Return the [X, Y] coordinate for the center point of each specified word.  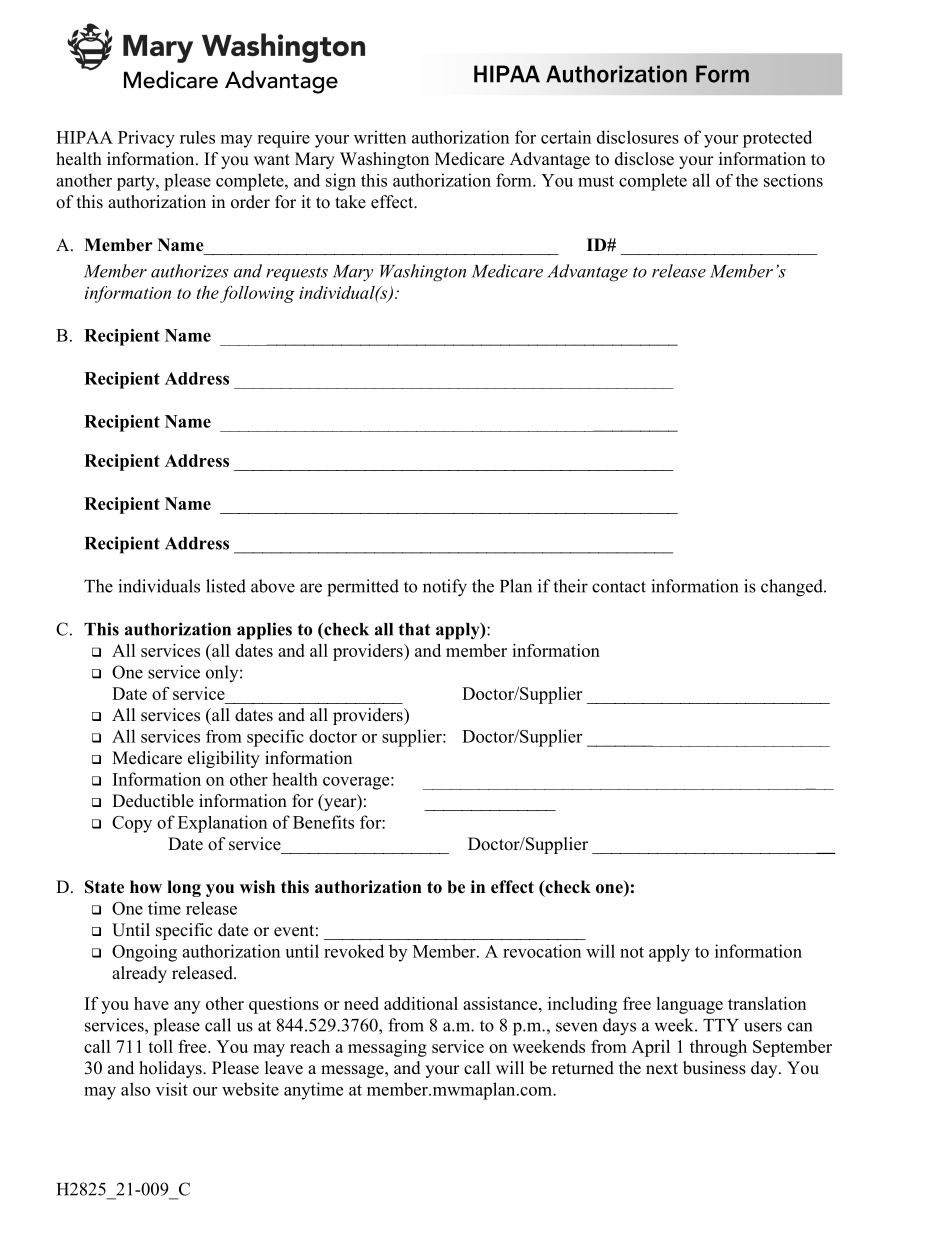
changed [793, 588]
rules [197, 137]
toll [160, 1046]
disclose [644, 159]
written [380, 137]
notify [445, 588]
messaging [387, 1048]
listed [226, 586]
